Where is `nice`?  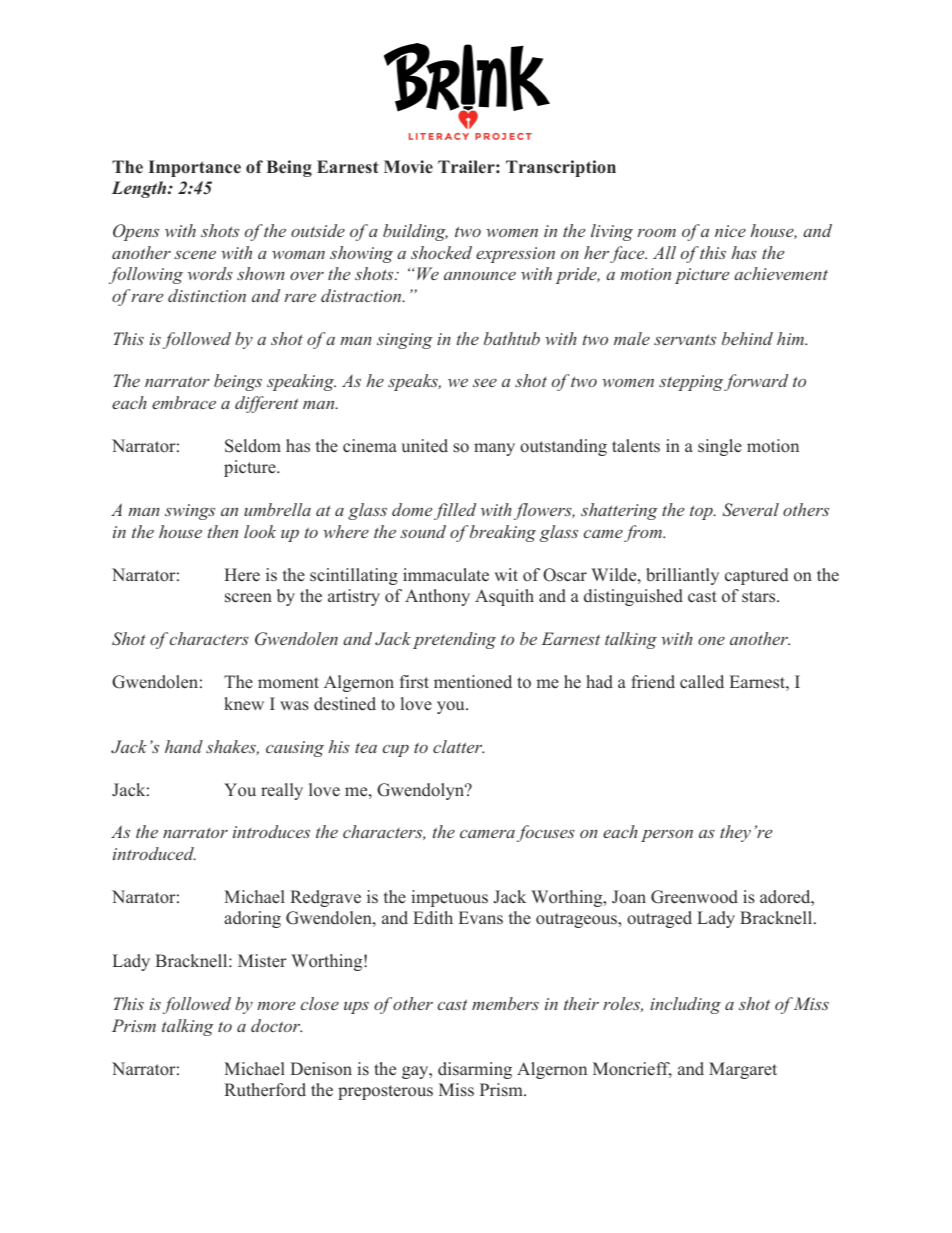
nice is located at coordinates (730, 231).
